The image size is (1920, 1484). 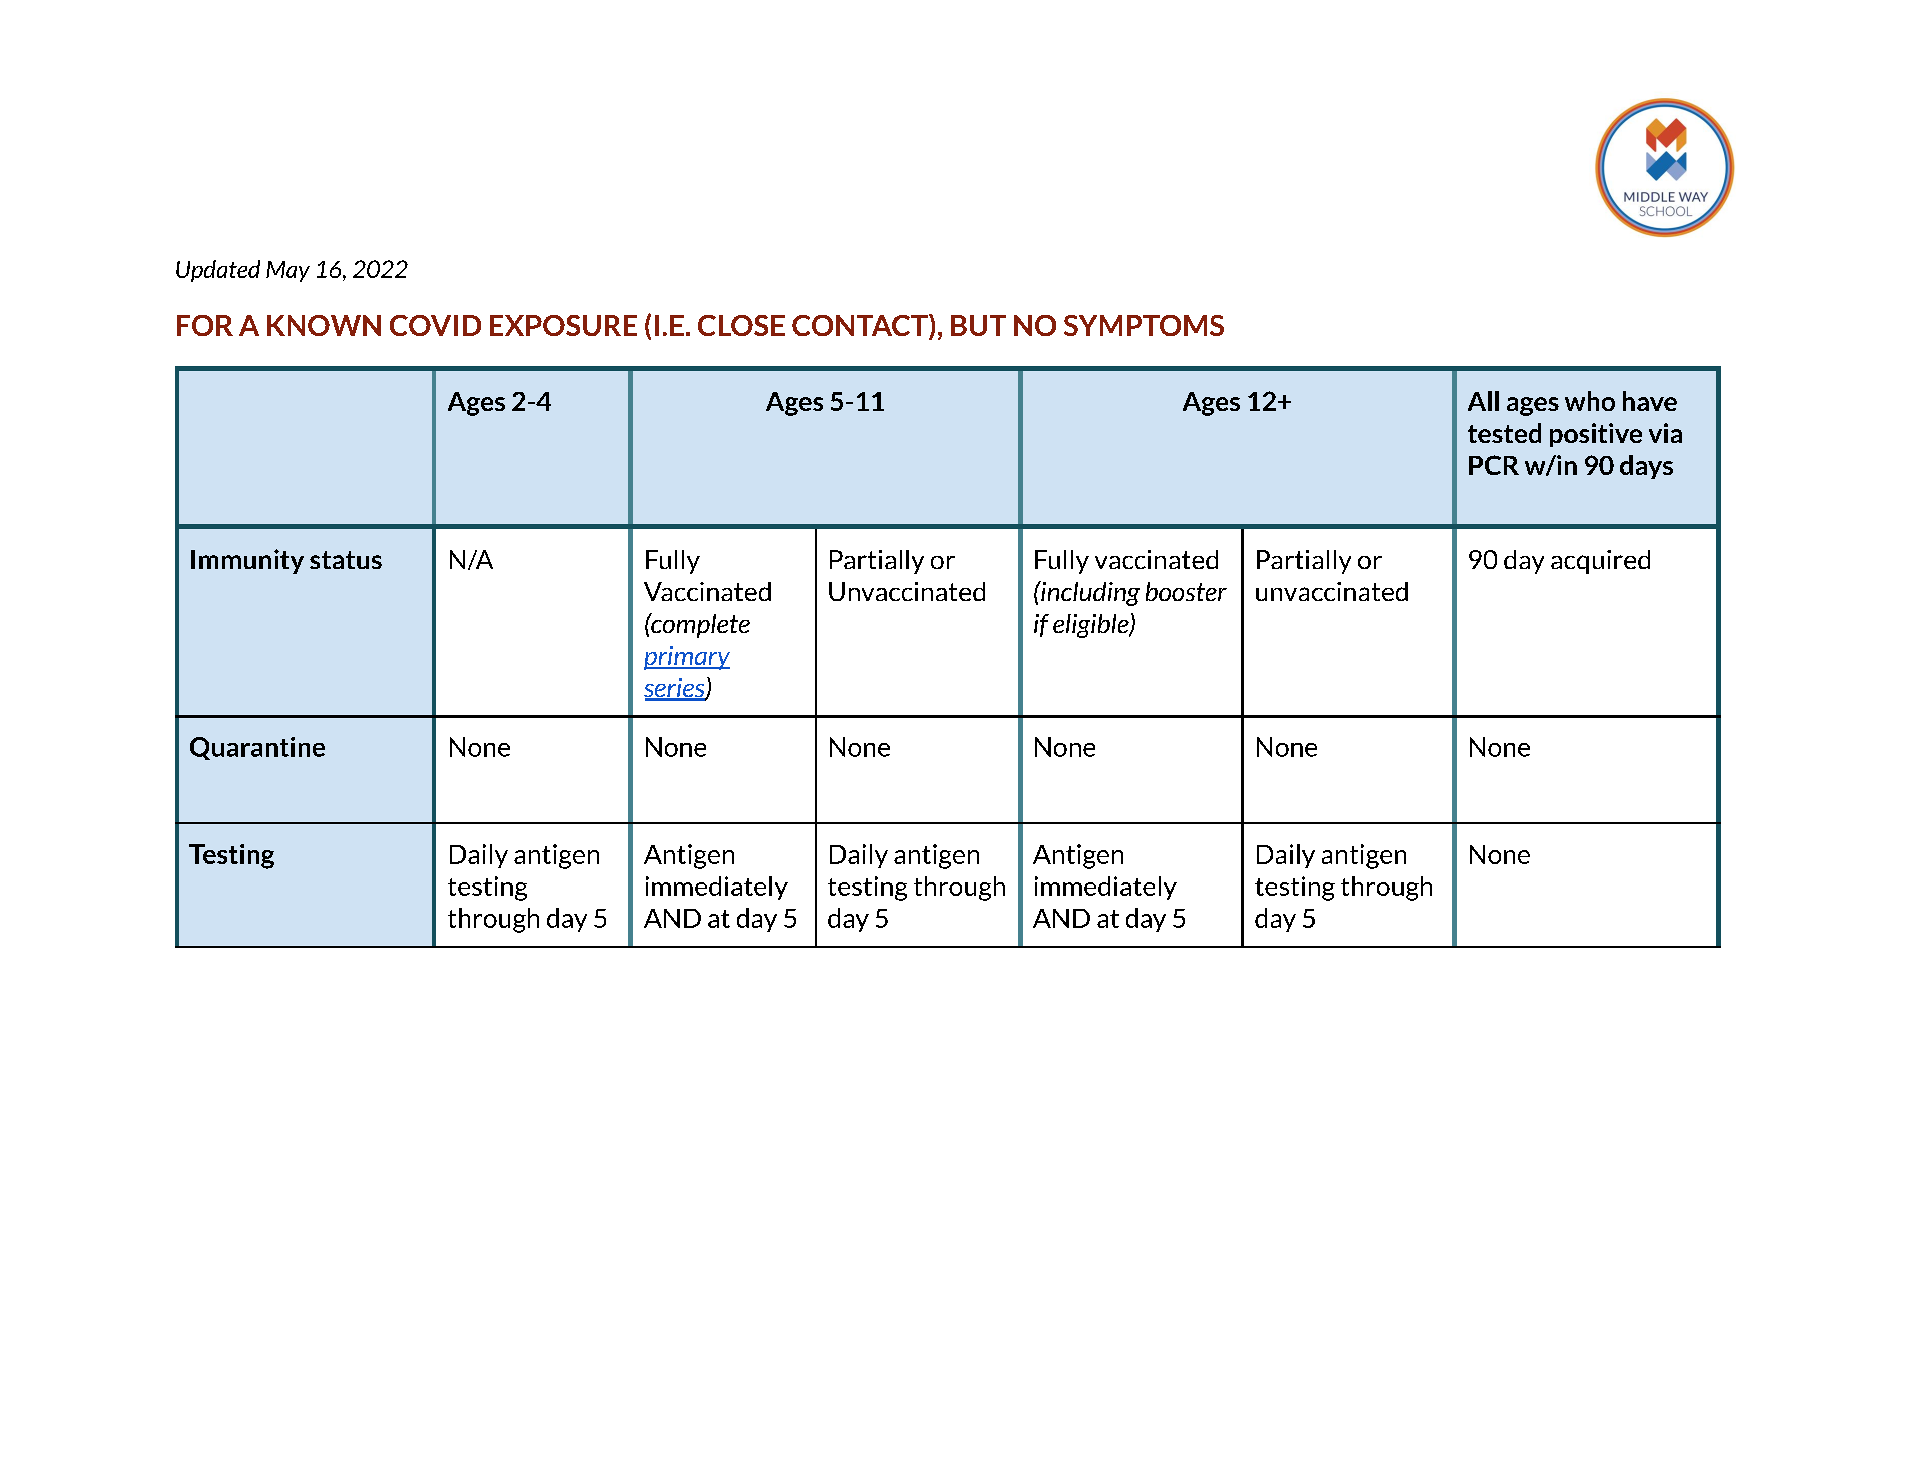 What do you see at coordinates (257, 748) in the page?
I see `Quarantine` at bounding box center [257, 748].
